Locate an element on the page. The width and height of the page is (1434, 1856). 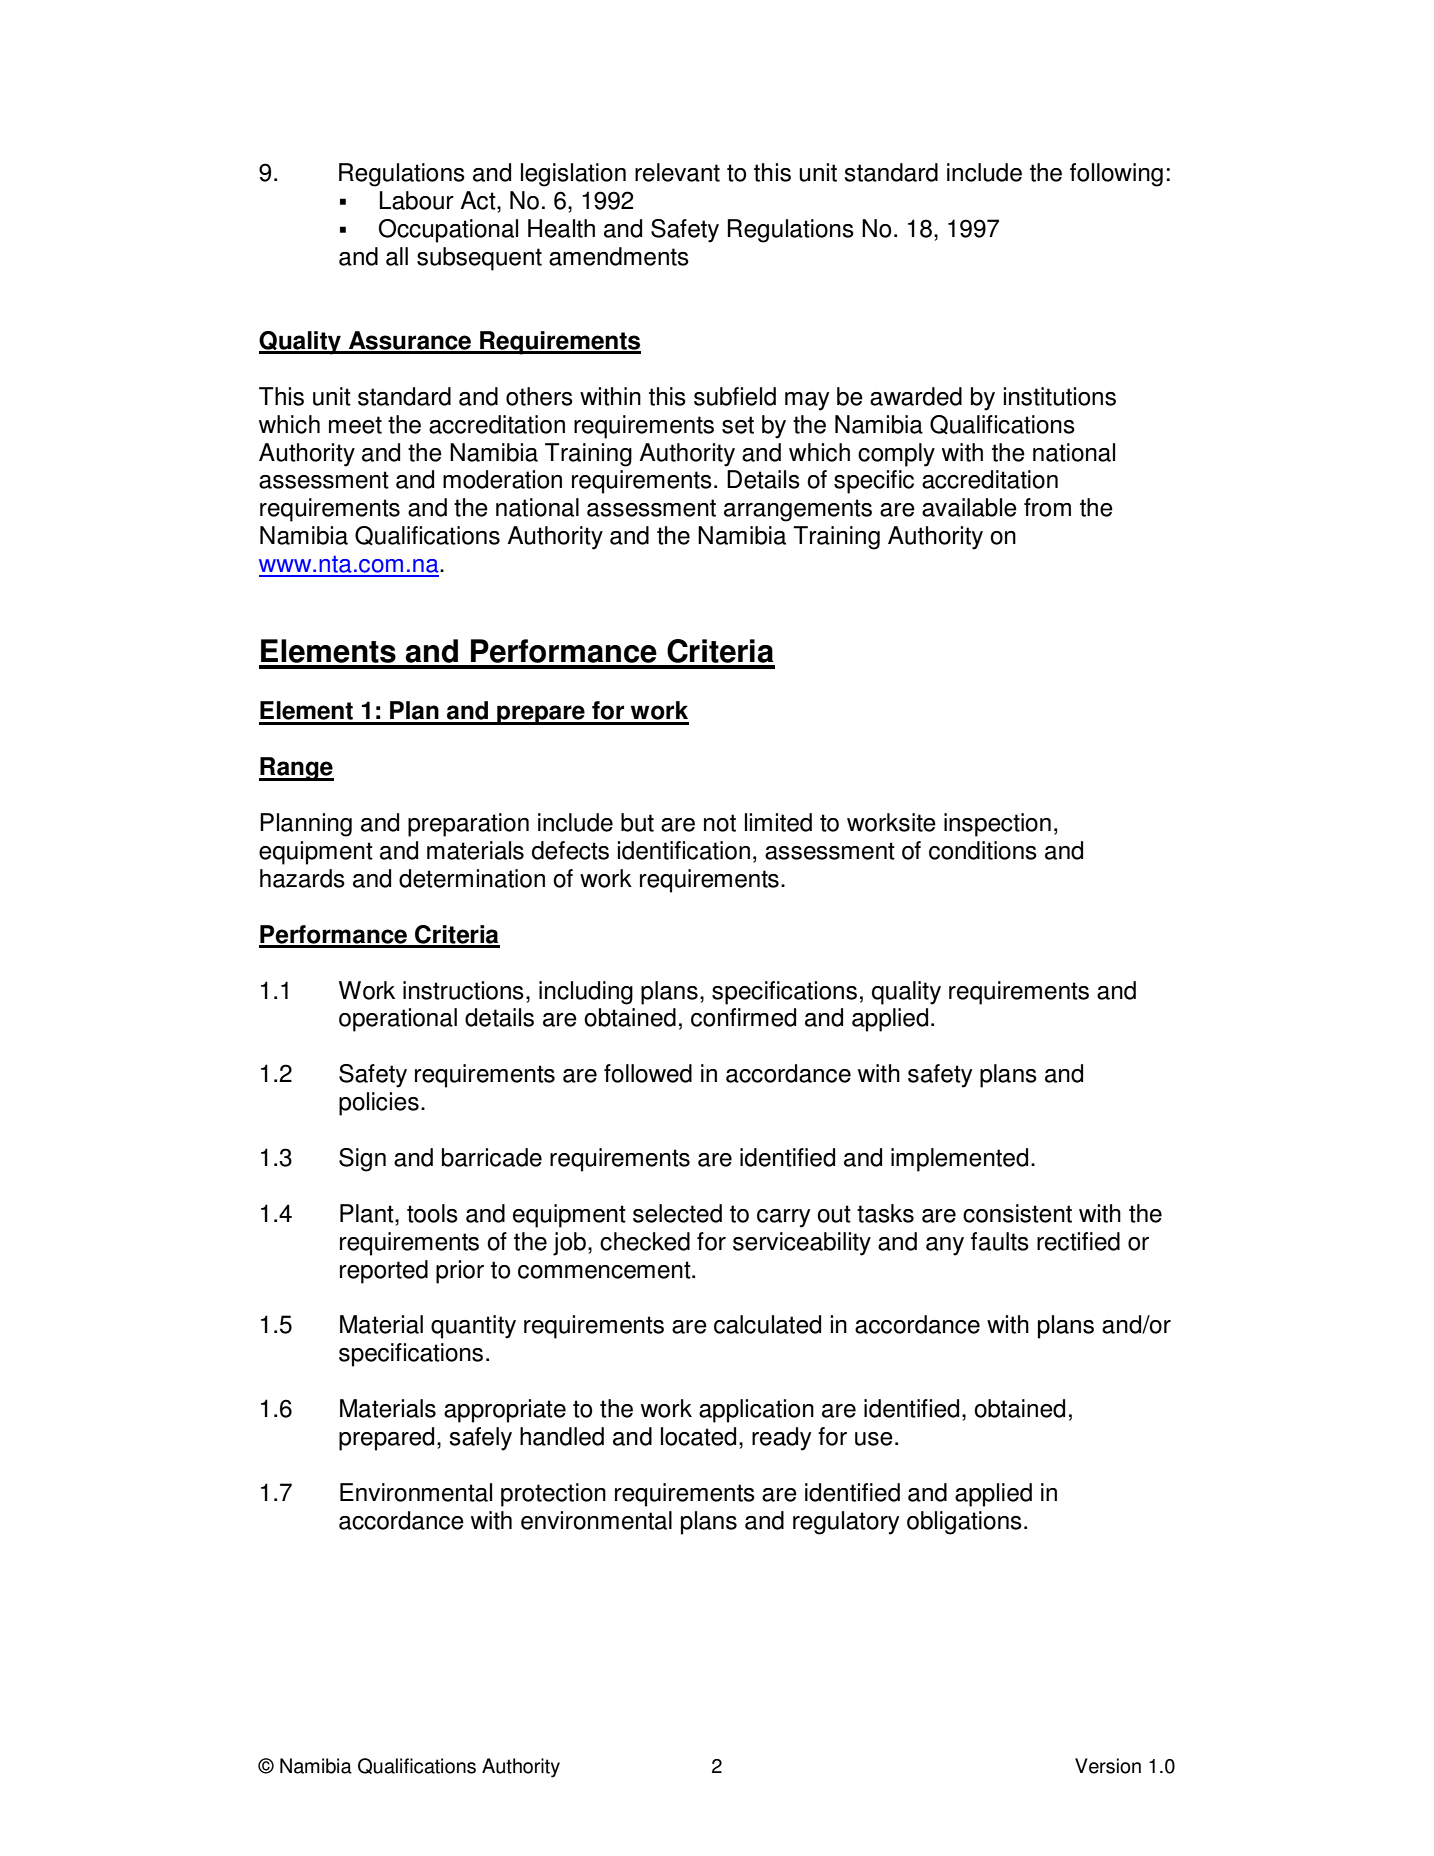
regulatory is located at coordinates (846, 1523).
